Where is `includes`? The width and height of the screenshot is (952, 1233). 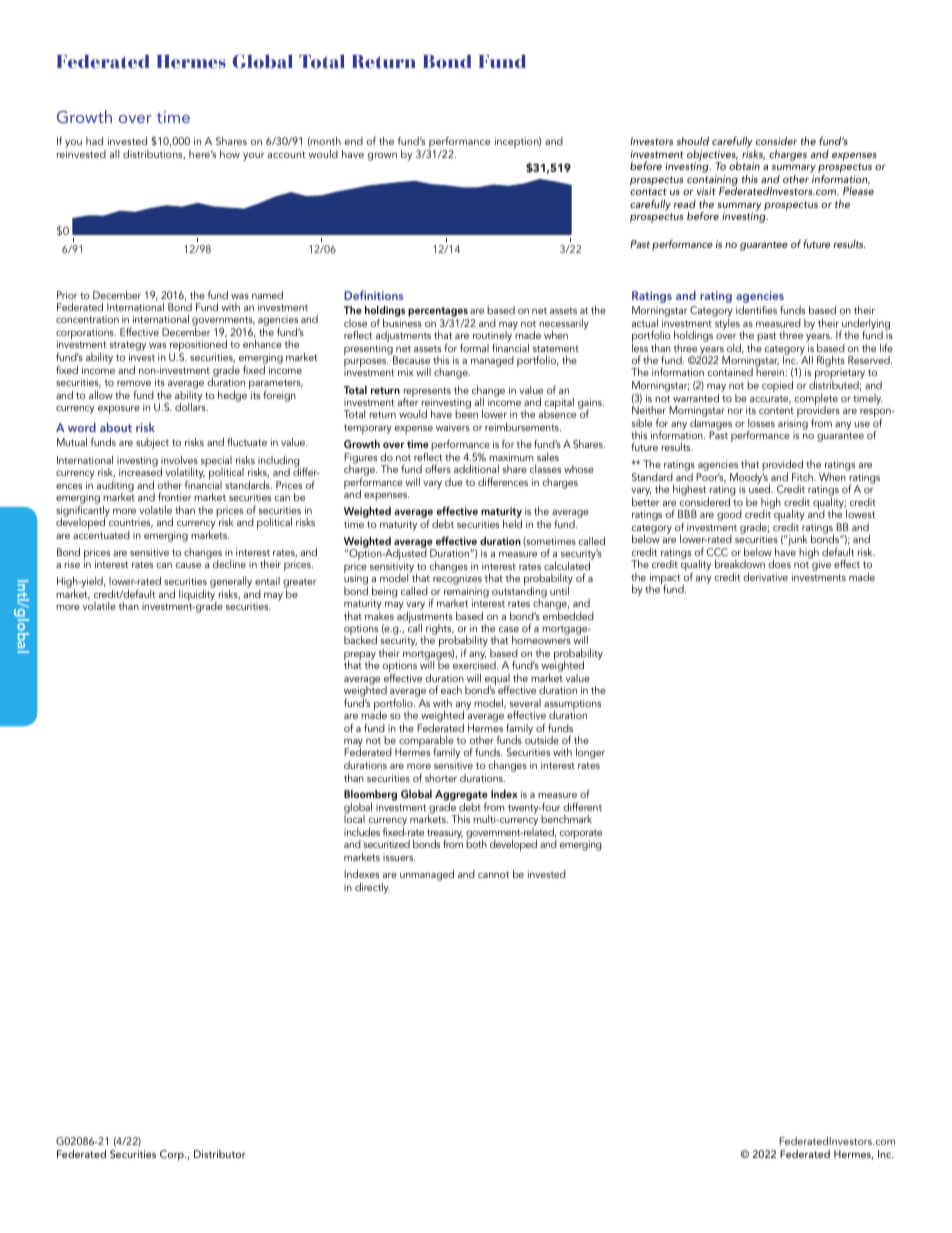
includes is located at coordinates (362, 832).
